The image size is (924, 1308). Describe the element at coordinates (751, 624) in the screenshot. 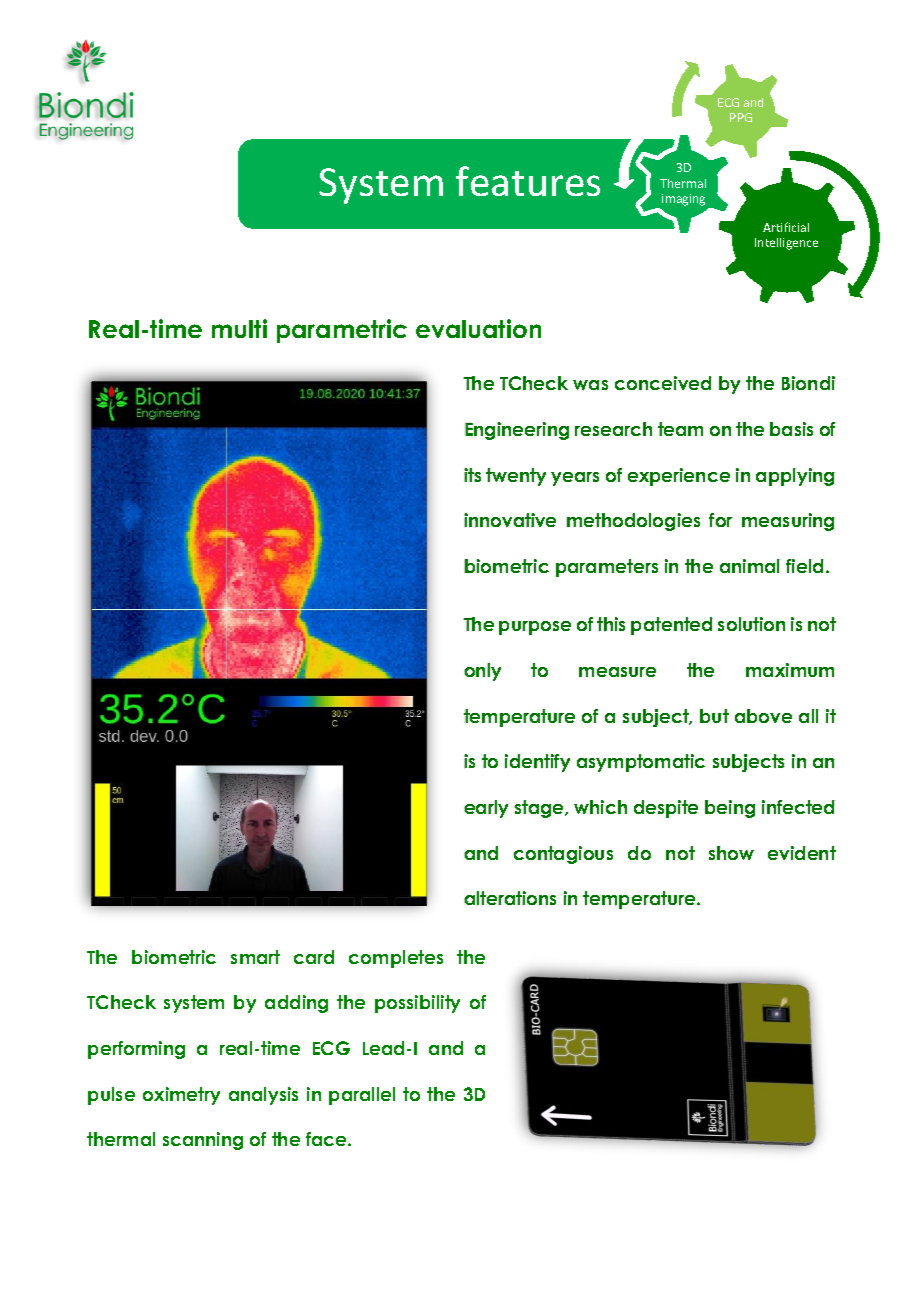

I see `solution` at that location.
